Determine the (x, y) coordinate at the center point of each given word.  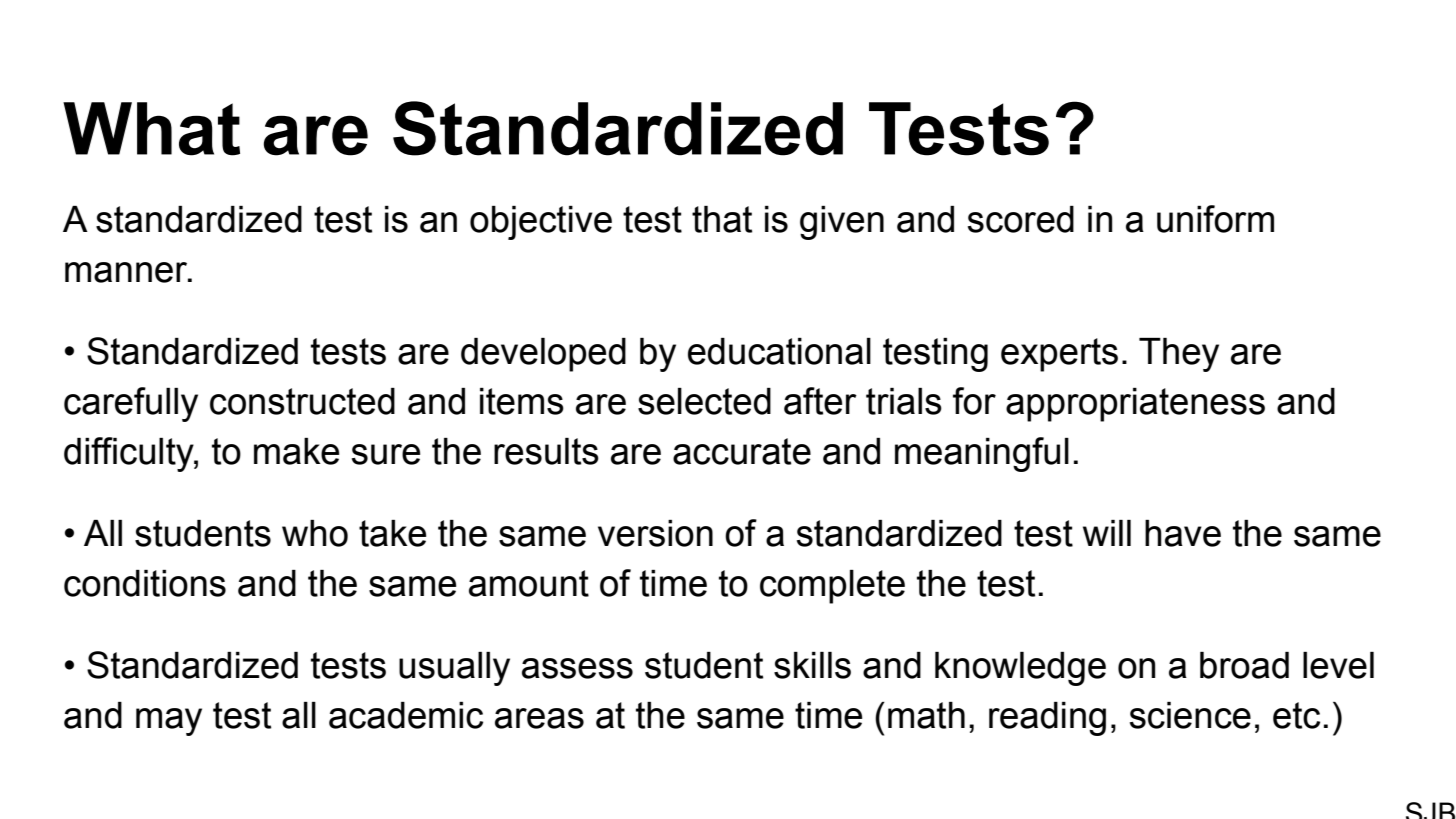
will (1107, 533)
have (1183, 533)
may (169, 722)
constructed (302, 401)
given (842, 223)
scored (1021, 219)
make (296, 451)
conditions (145, 583)
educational (779, 351)
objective (541, 223)
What (151, 129)
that (722, 219)
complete (832, 587)
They (1179, 355)
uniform (1215, 219)
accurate (742, 451)
